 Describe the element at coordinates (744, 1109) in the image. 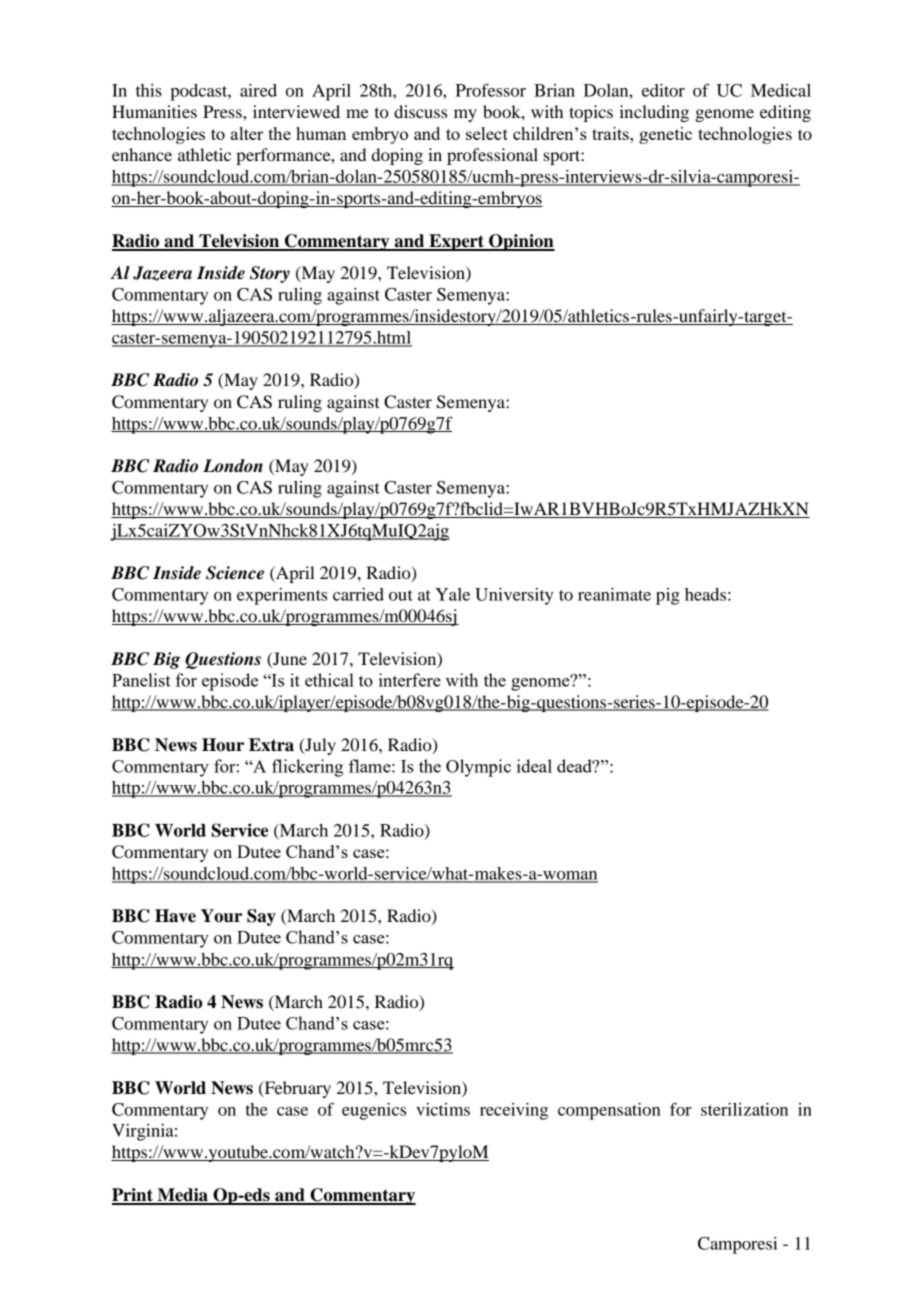

I see `sterilization` at that location.
